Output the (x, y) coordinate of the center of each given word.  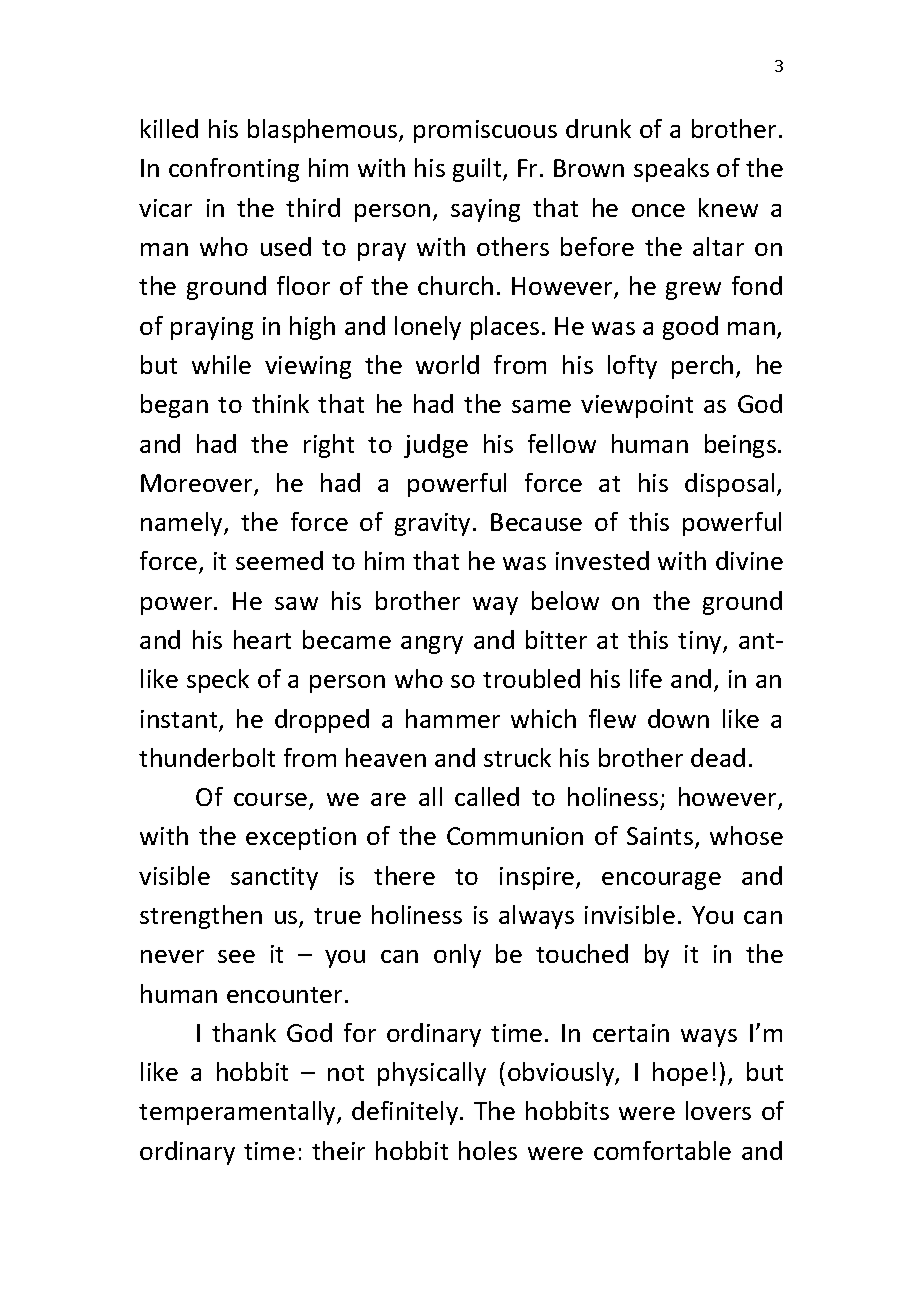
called (487, 796)
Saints (660, 836)
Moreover (198, 484)
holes (488, 1150)
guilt (478, 170)
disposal (729, 485)
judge (436, 446)
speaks (671, 170)
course (272, 801)
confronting (234, 170)
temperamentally (238, 1113)
